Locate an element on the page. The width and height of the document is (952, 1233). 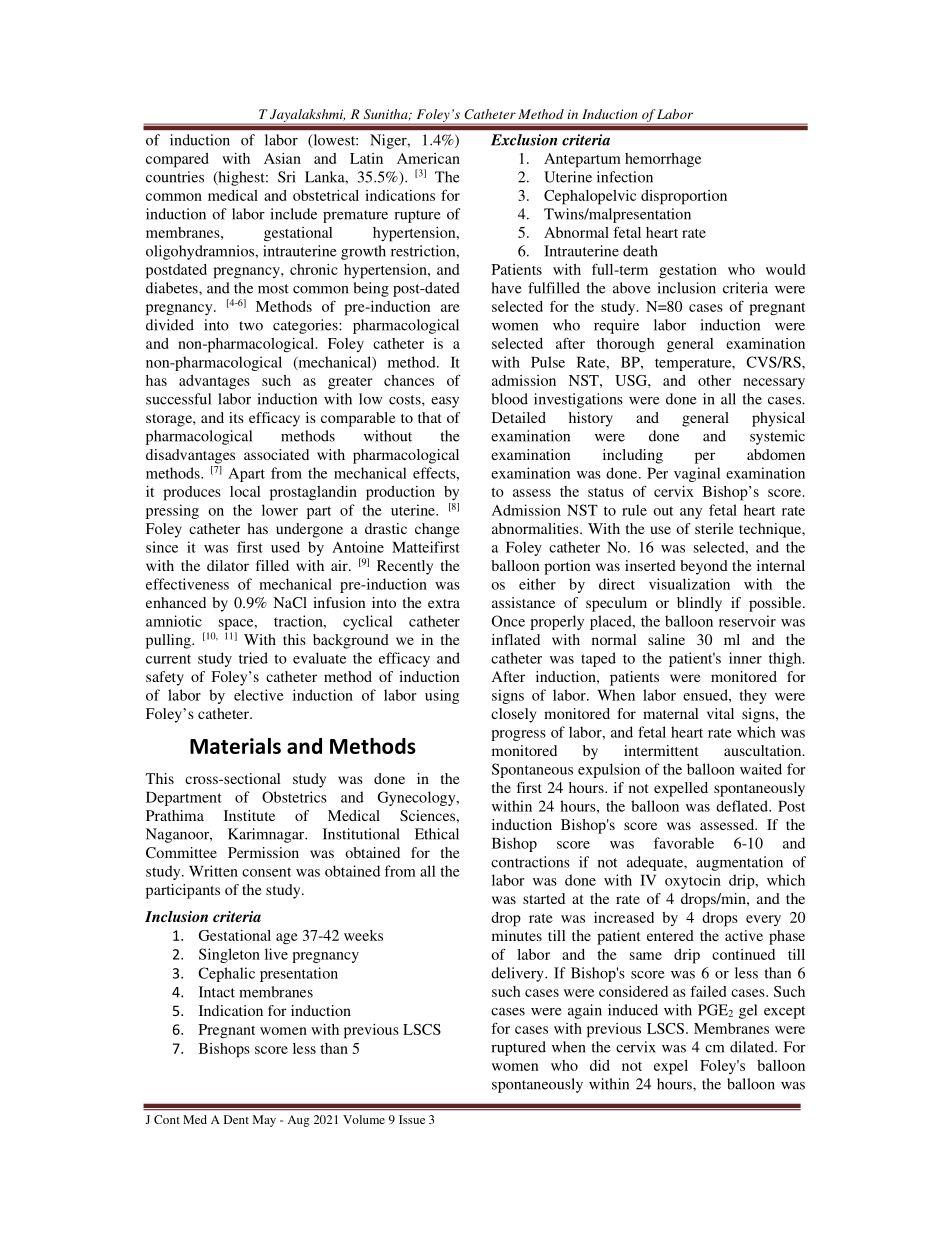
Asian is located at coordinates (282, 158).
